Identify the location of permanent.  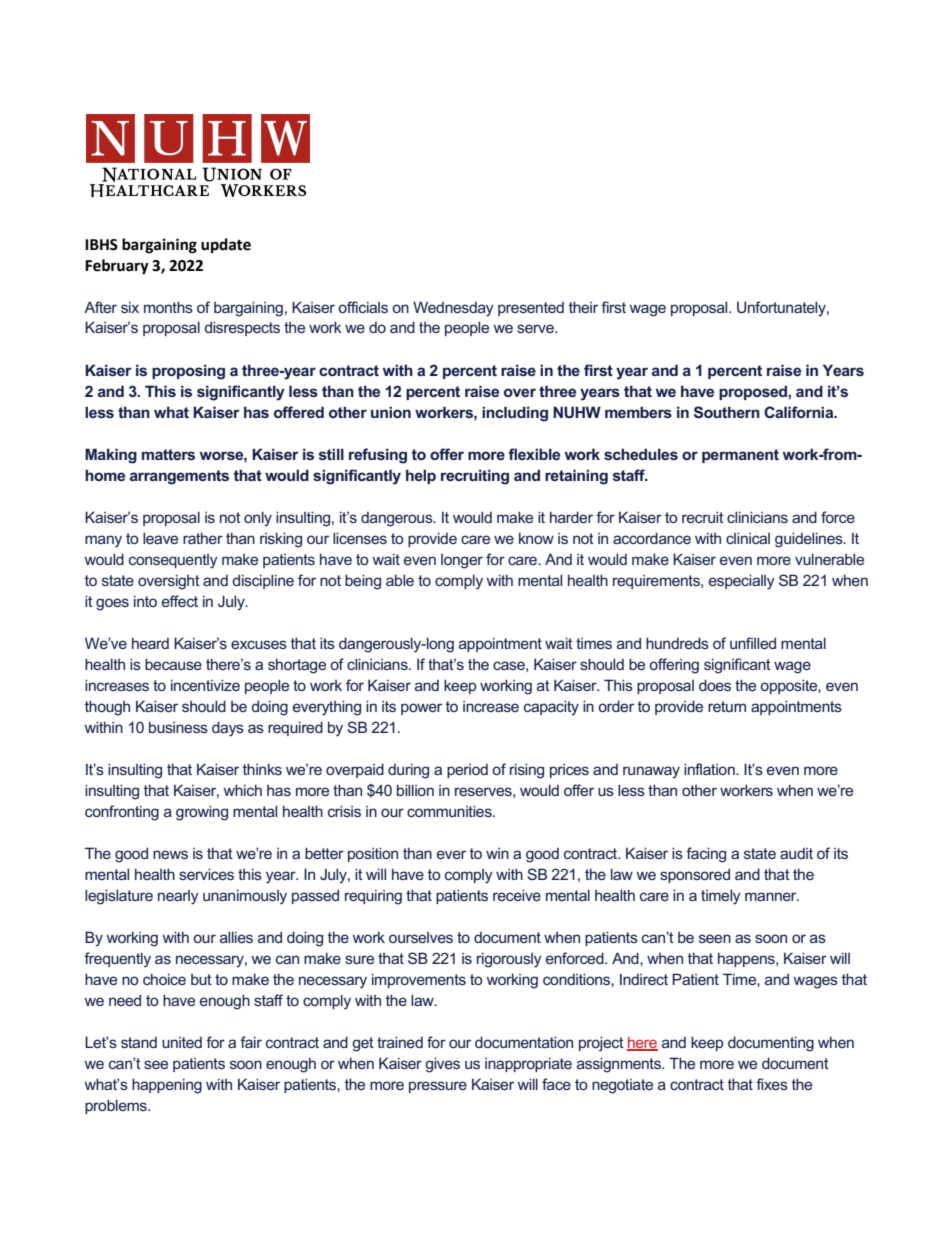
(740, 456).
